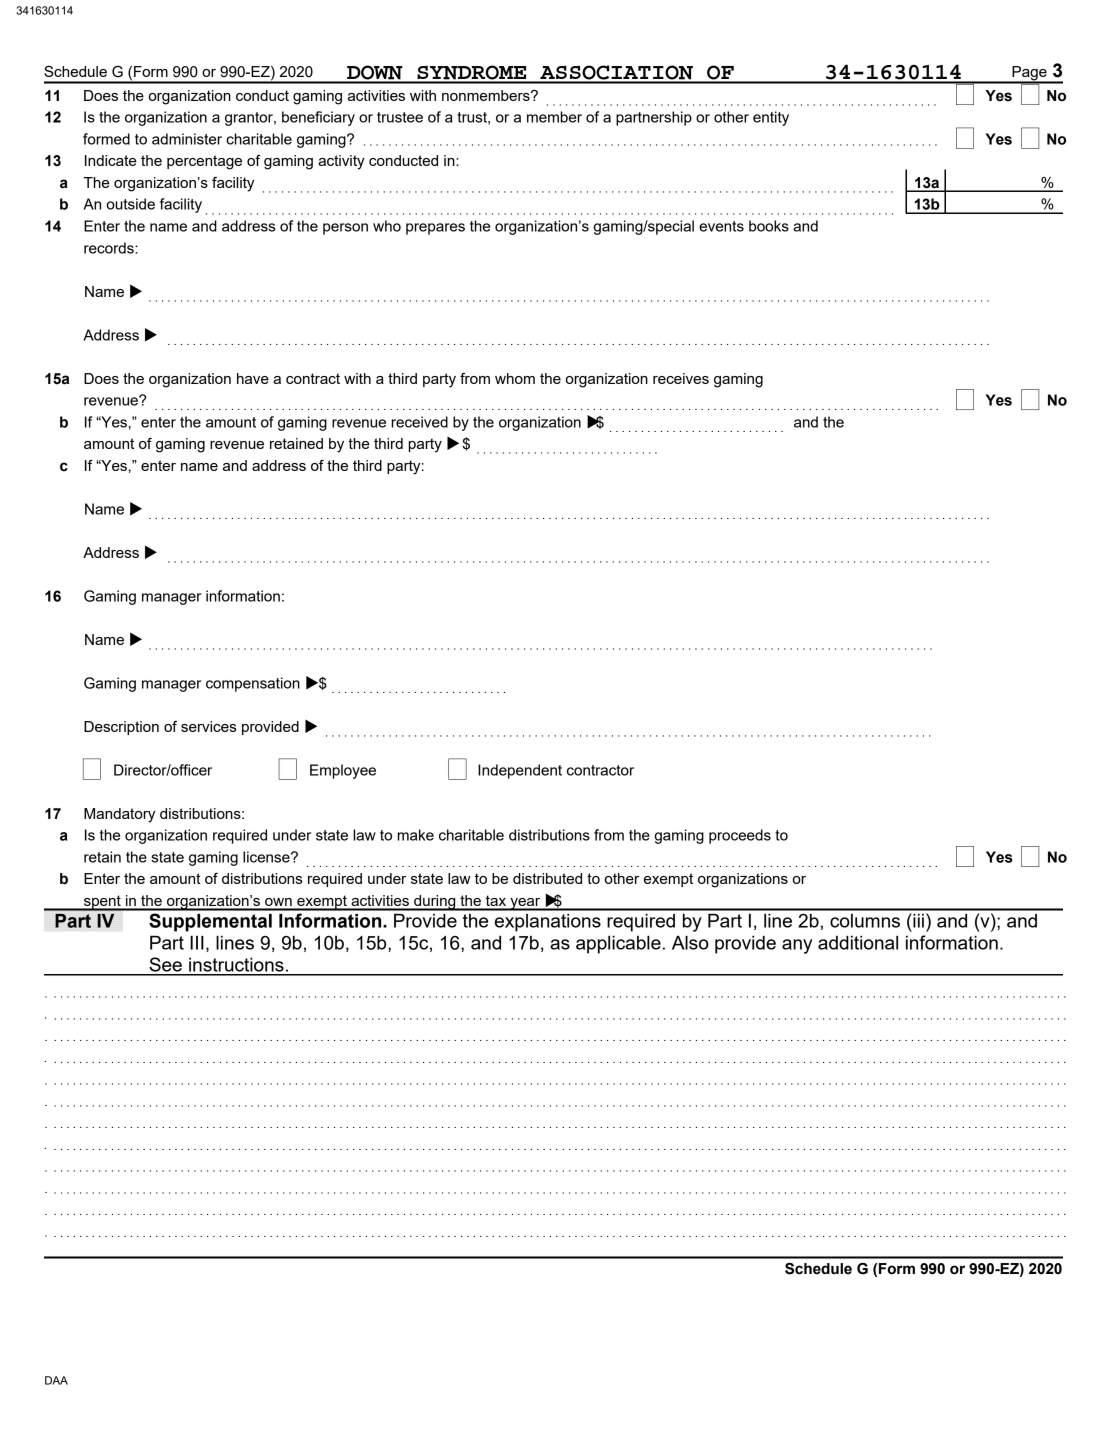  Describe the element at coordinates (681, 378) in the screenshot. I see `receives` at that location.
